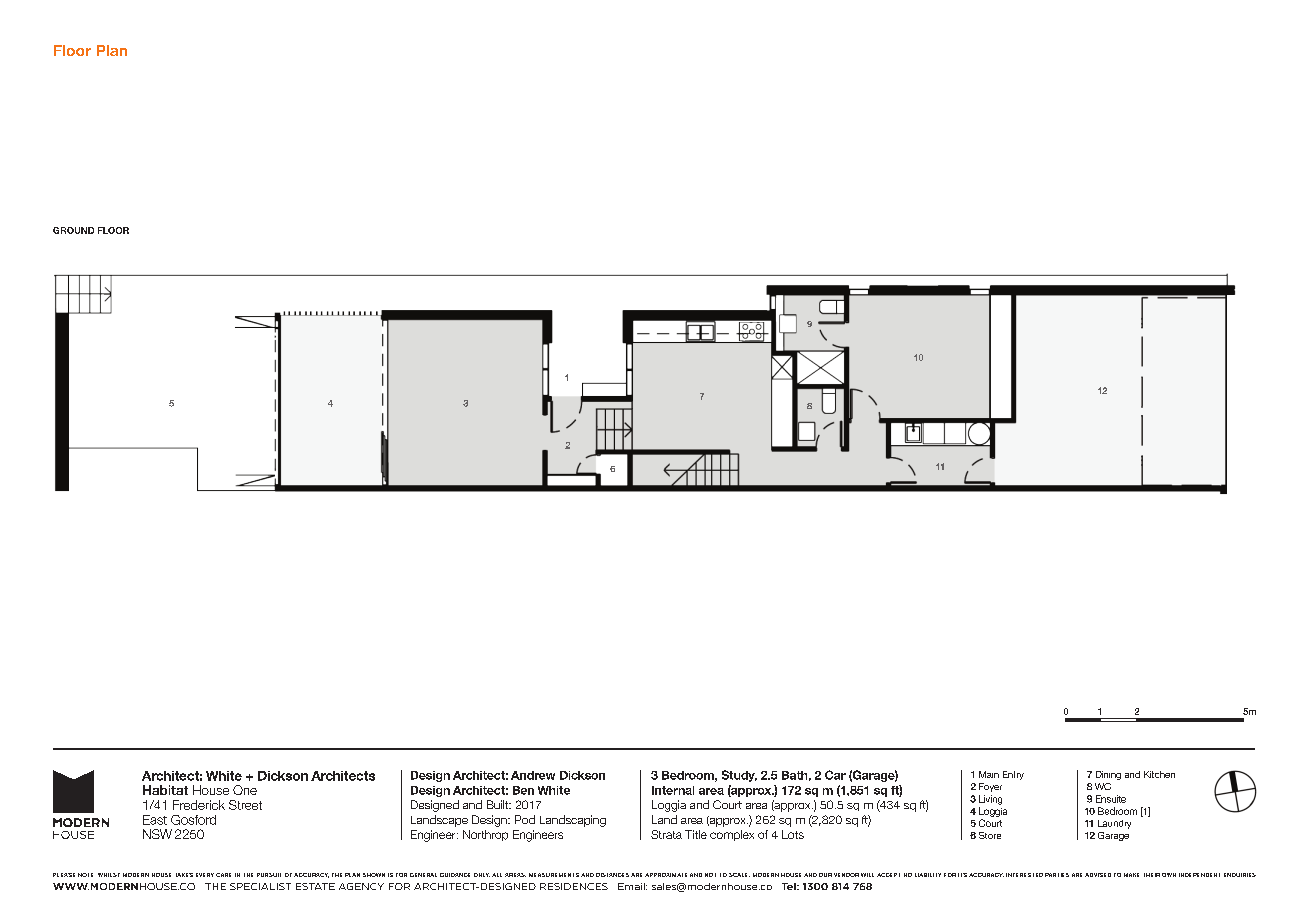  Describe the element at coordinates (73, 230) in the screenshot. I see `GROUND` at that location.
